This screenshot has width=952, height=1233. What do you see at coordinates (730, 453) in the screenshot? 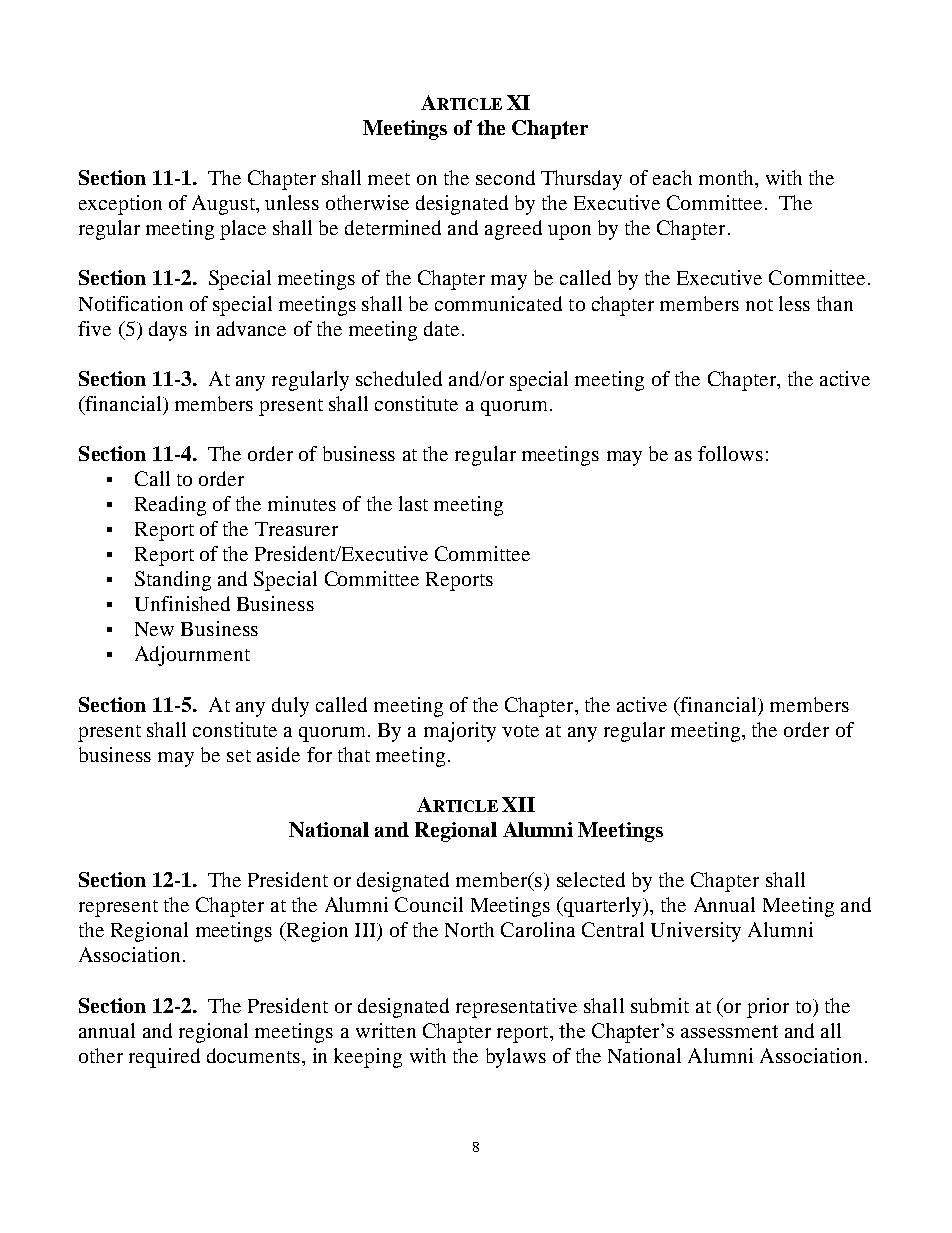
I see `follows` at bounding box center [730, 453].
